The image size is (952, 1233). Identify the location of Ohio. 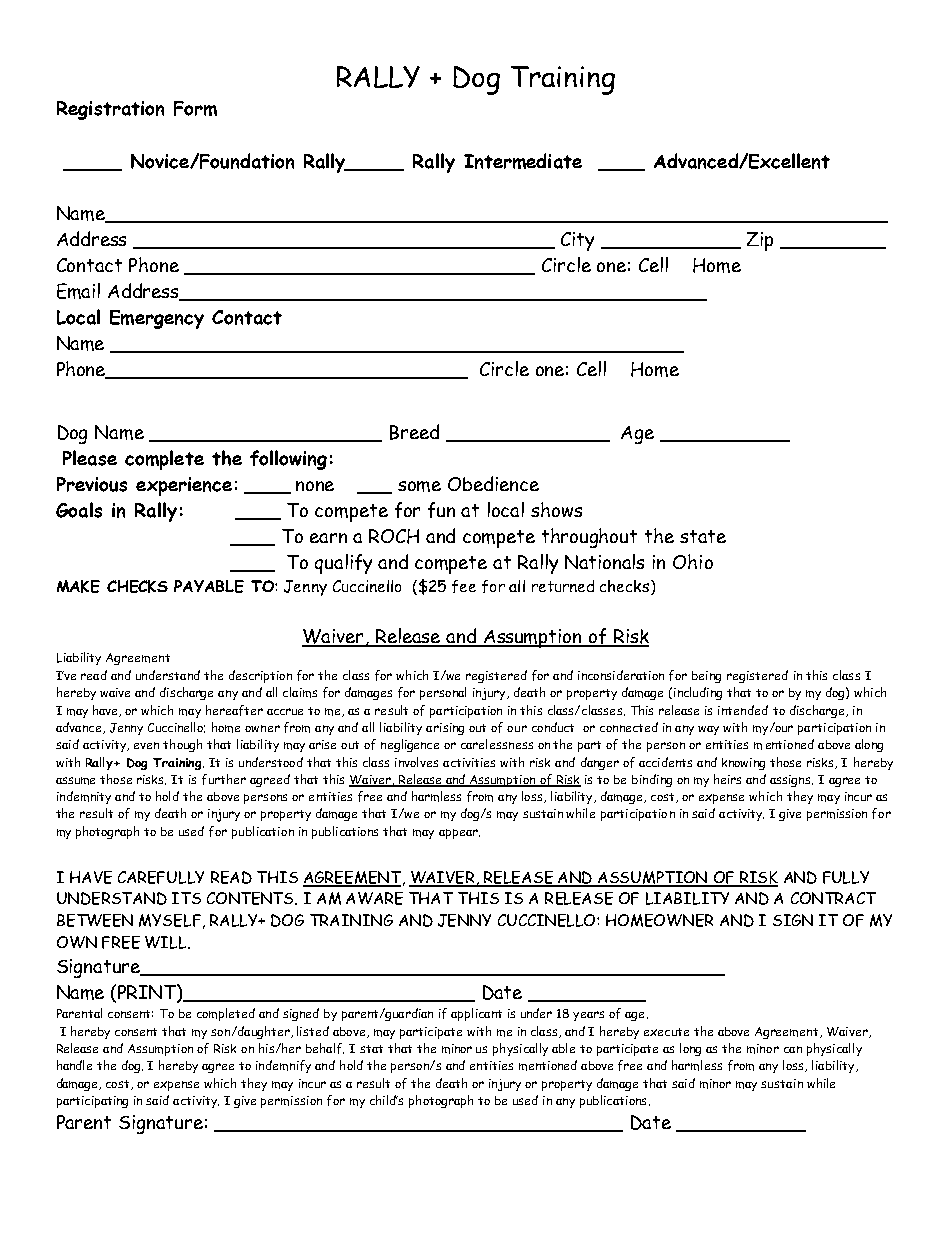
(693, 561).
